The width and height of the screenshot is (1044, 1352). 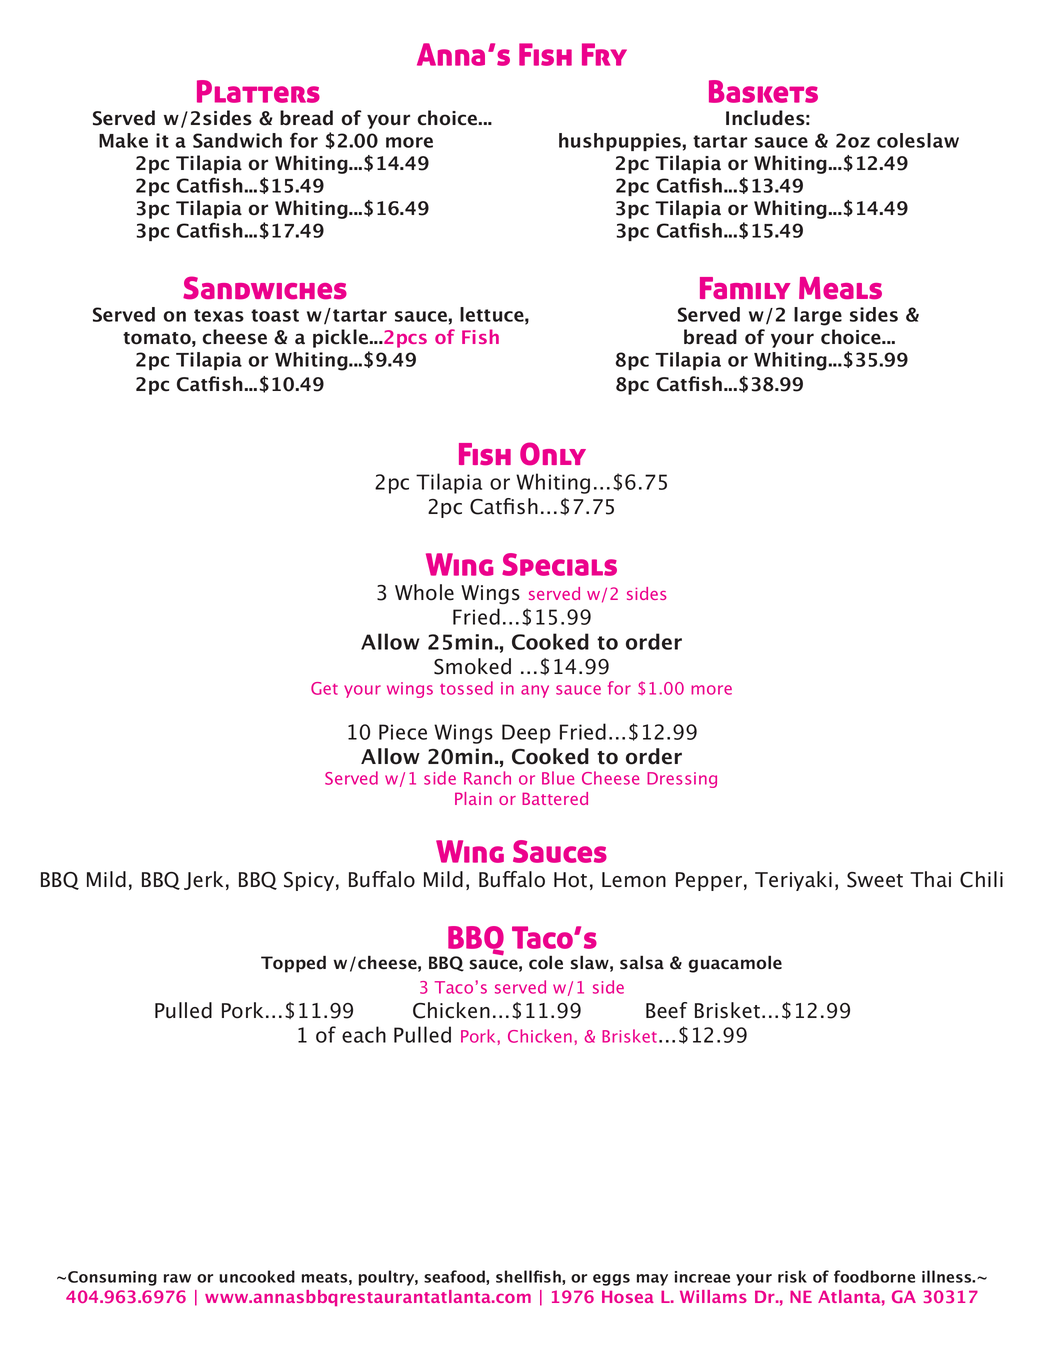 I want to click on raw, so click(x=177, y=1278).
